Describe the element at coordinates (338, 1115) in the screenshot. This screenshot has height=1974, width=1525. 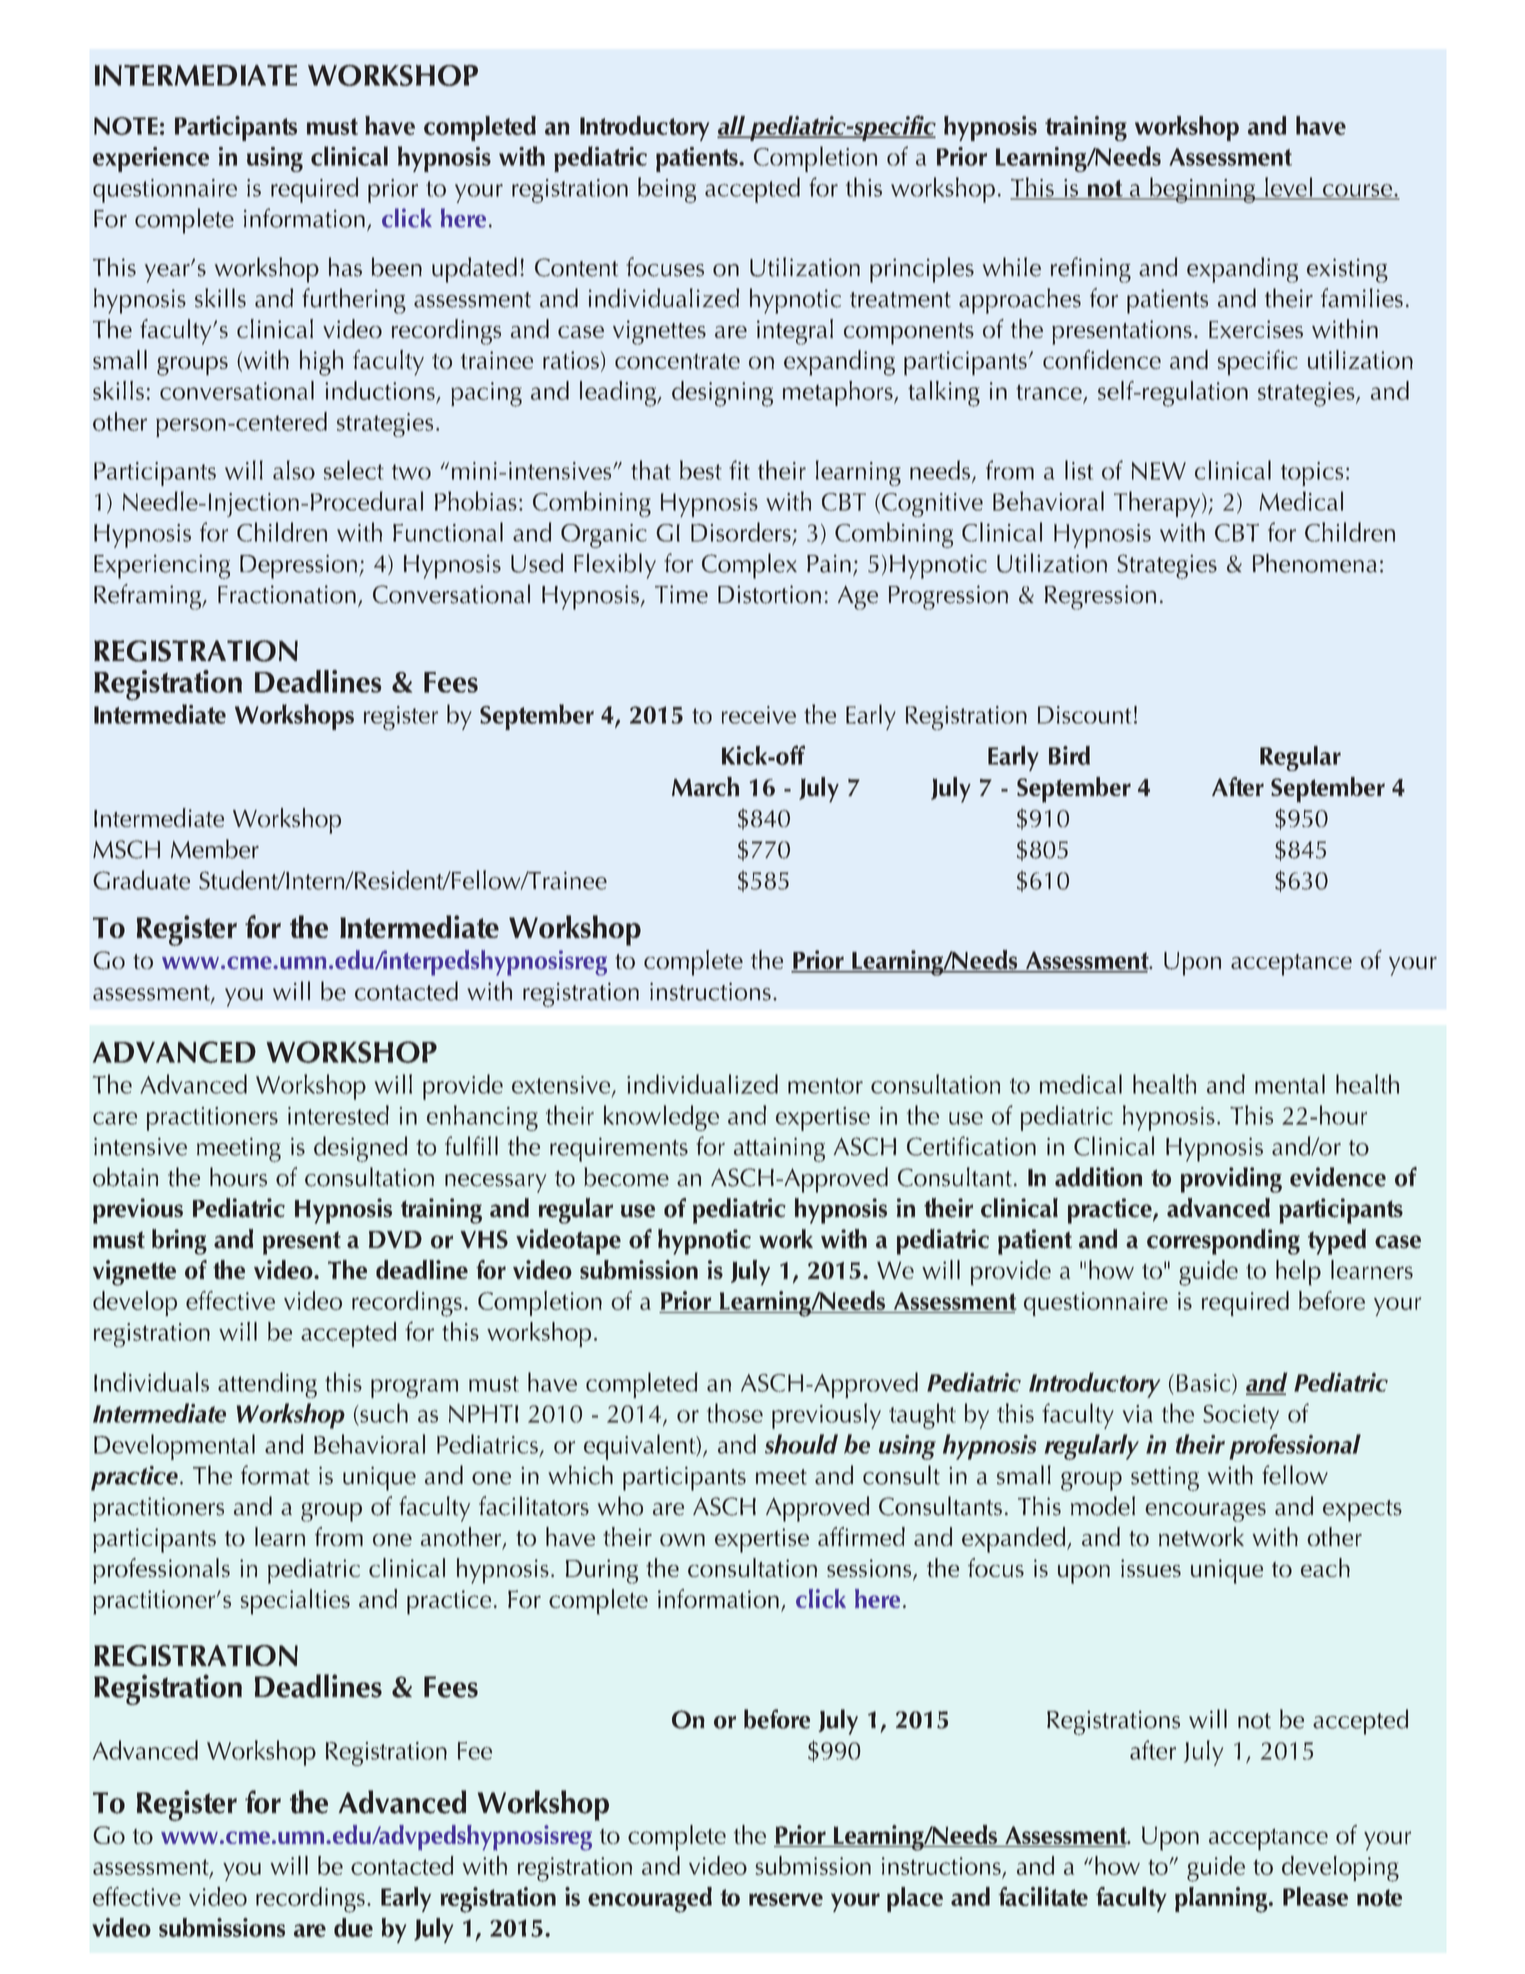
I see `interested` at that location.
